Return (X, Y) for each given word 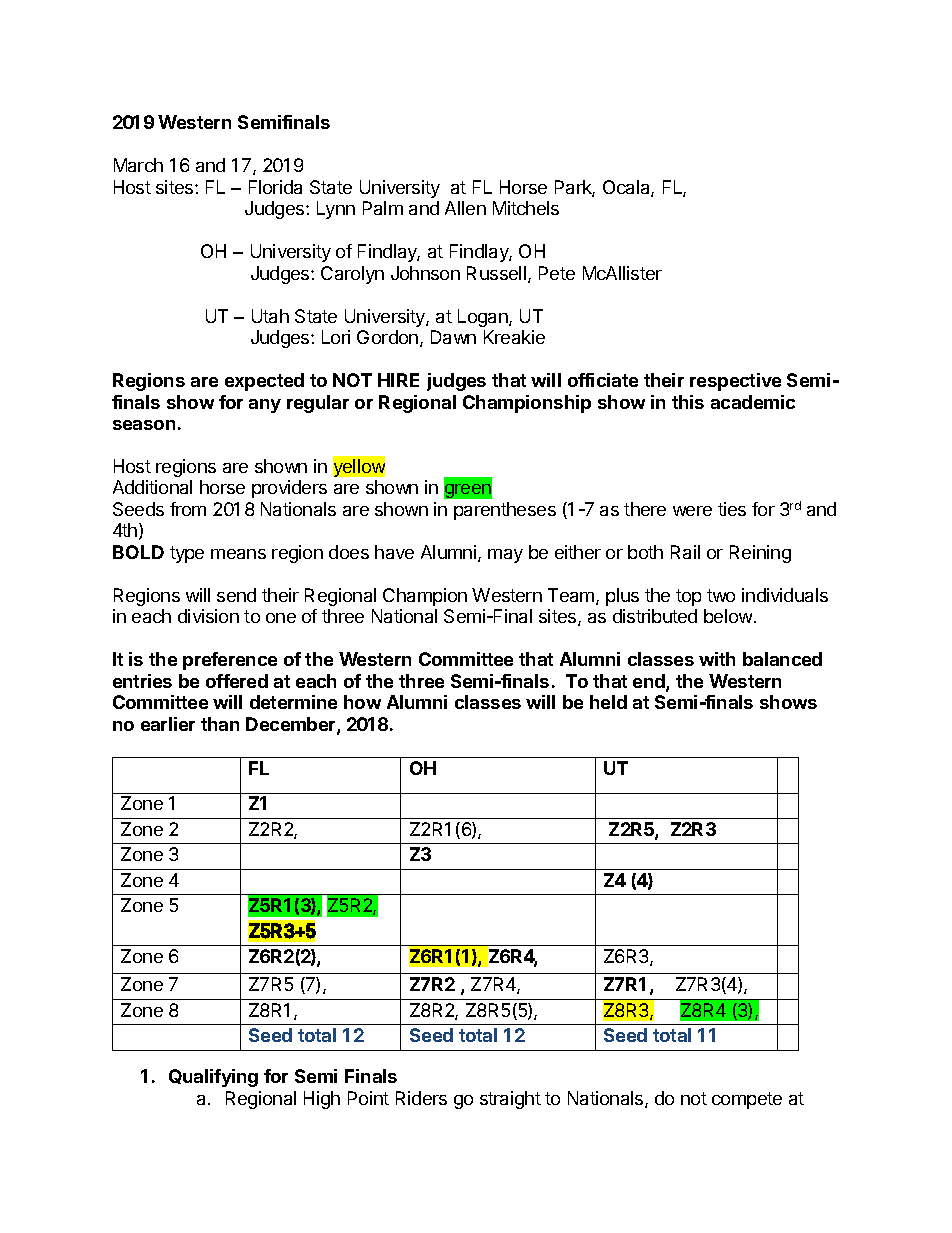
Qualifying (213, 1078)
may (505, 556)
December (292, 725)
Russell (496, 273)
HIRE (398, 380)
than (220, 724)
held (608, 702)
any (265, 406)
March (138, 165)
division (208, 616)
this (688, 402)
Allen (465, 208)
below (728, 616)
